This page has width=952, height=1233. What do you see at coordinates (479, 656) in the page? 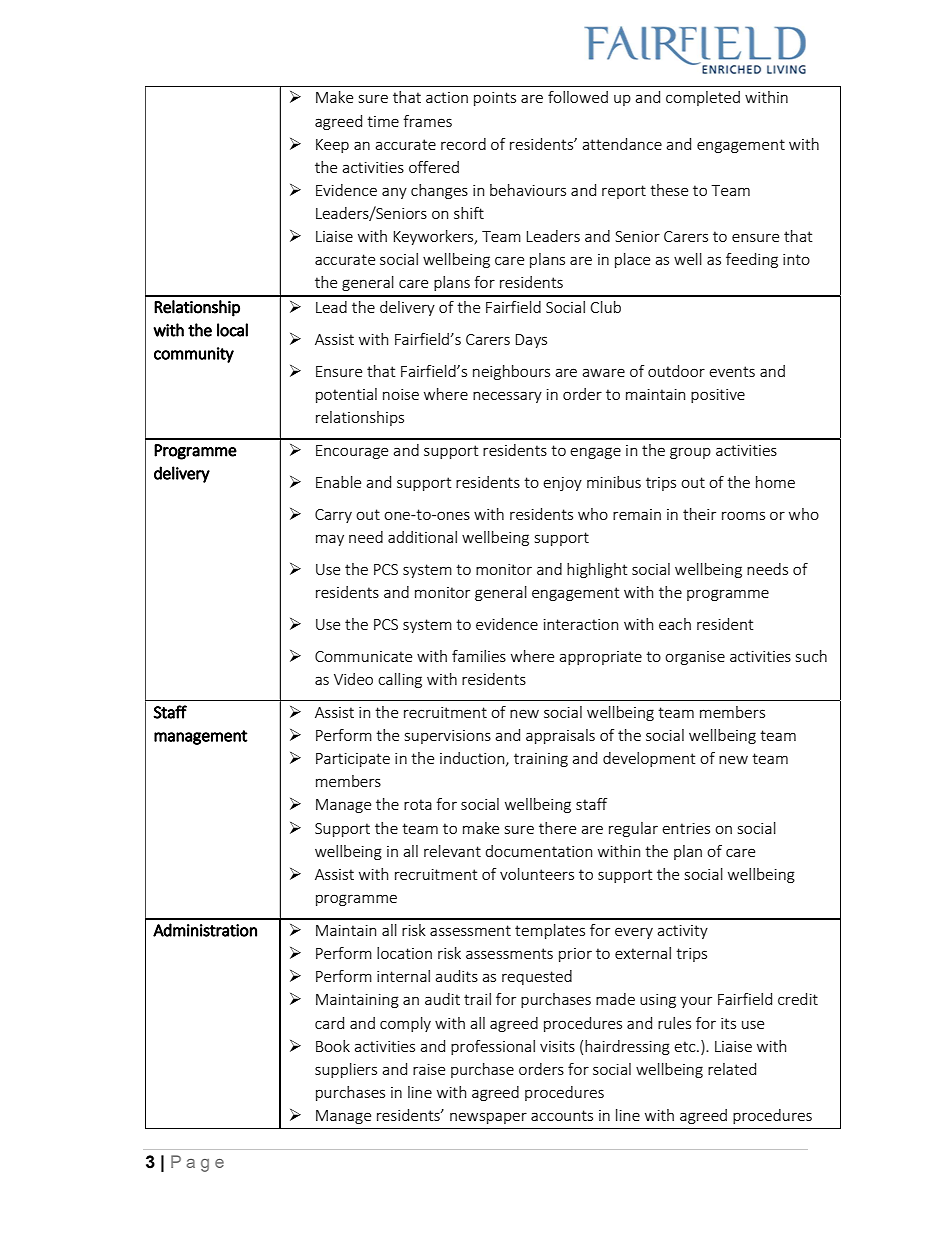
I see `families` at bounding box center [479, 656].
